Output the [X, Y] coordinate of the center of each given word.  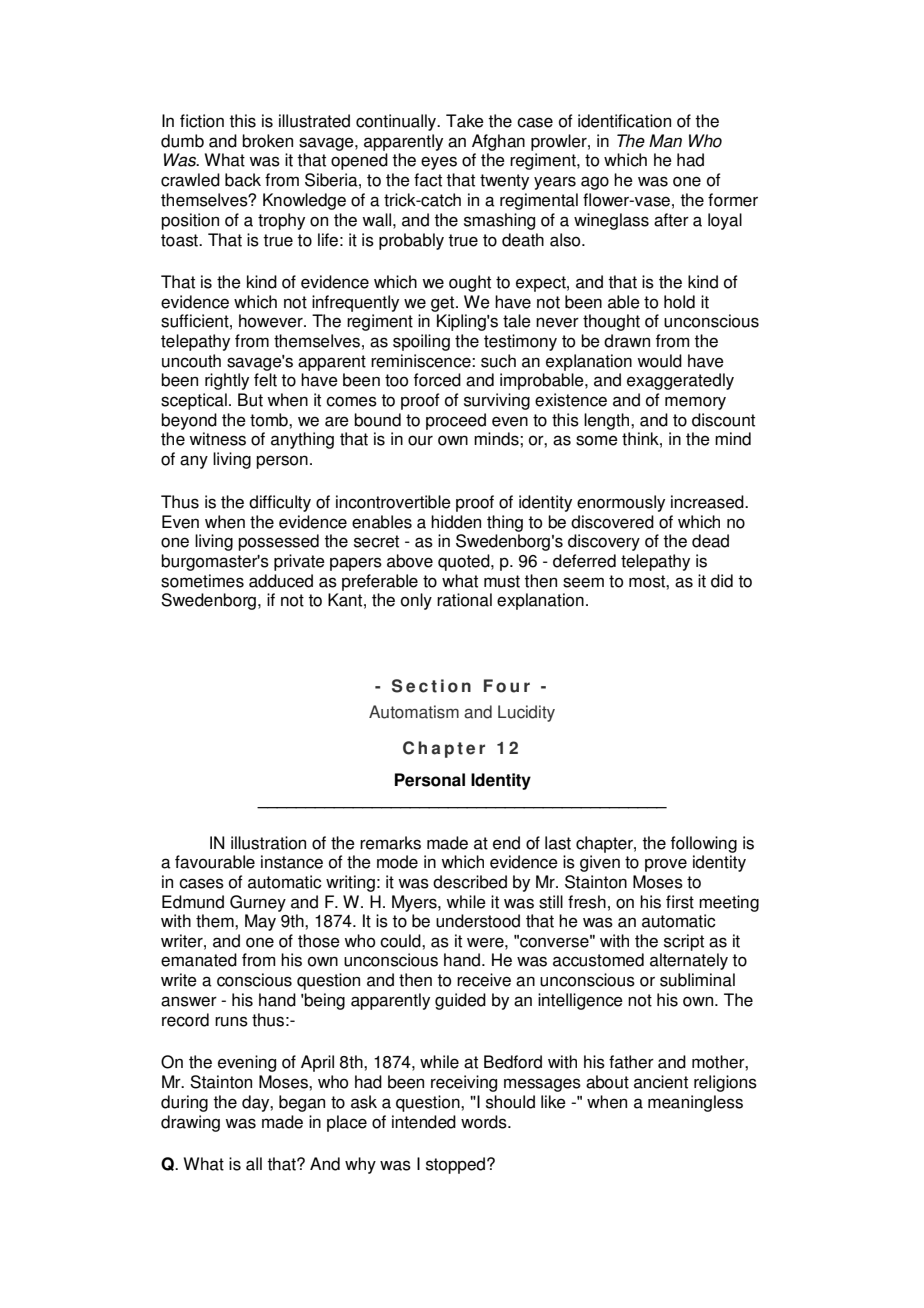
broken [267, 141]
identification [624, 121]
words [485, 1122]
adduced [281, 581]
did [722, 581]
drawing [190, 1123]
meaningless [695, 1103]
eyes [439, 163]
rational [464, 600]
